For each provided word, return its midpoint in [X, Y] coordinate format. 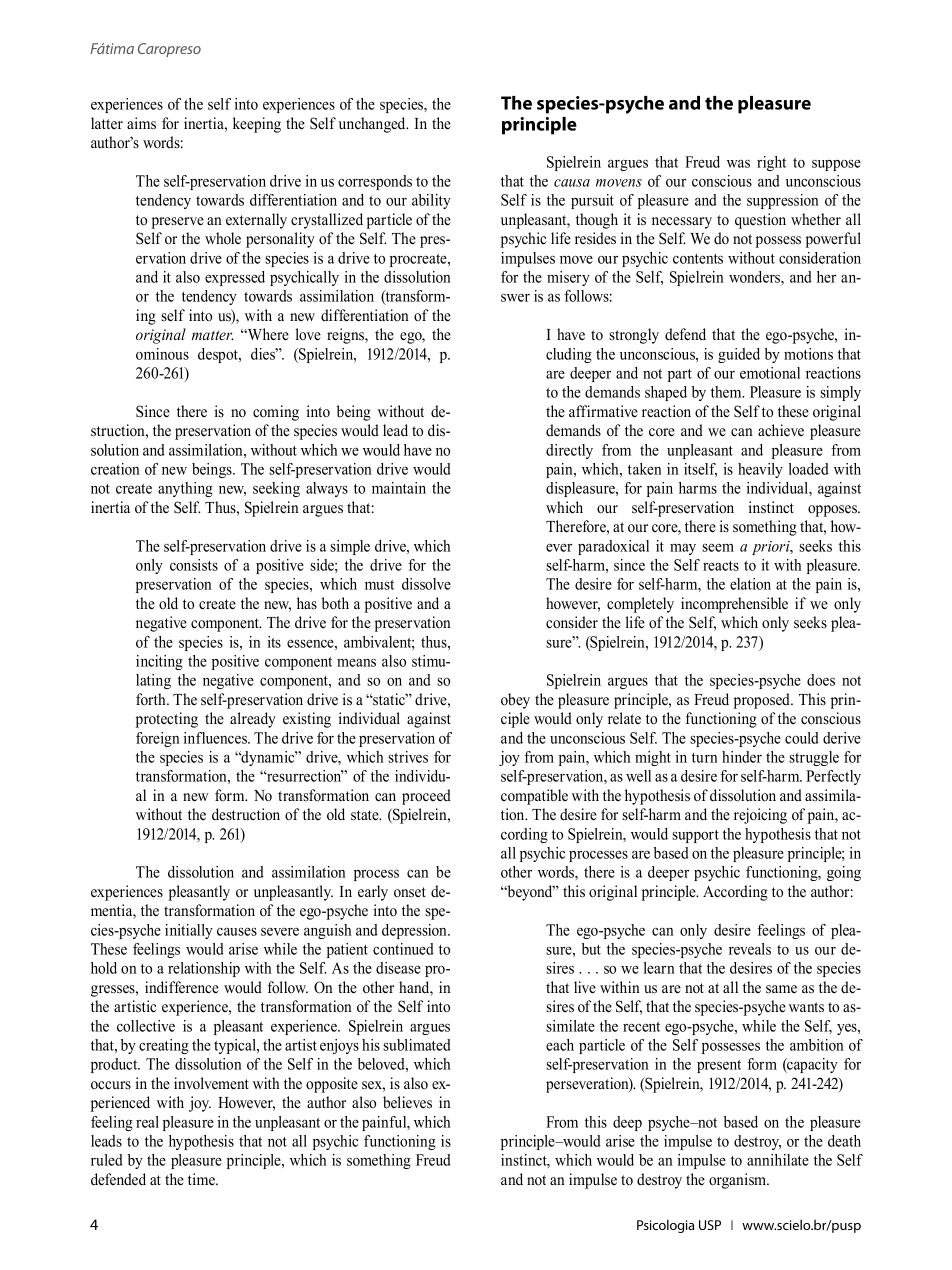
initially [189, 931]
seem [718, 547]
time [202, 1179]
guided [739, 355]
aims [141, 123]
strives [408, 757]
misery [568, 278]
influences [216, 738]
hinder [742, 757]
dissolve [426, 584]
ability [431, 201]
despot [219, 355]
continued [403, 949]
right [771, 163]
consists [194, 565]
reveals [750, 949]
